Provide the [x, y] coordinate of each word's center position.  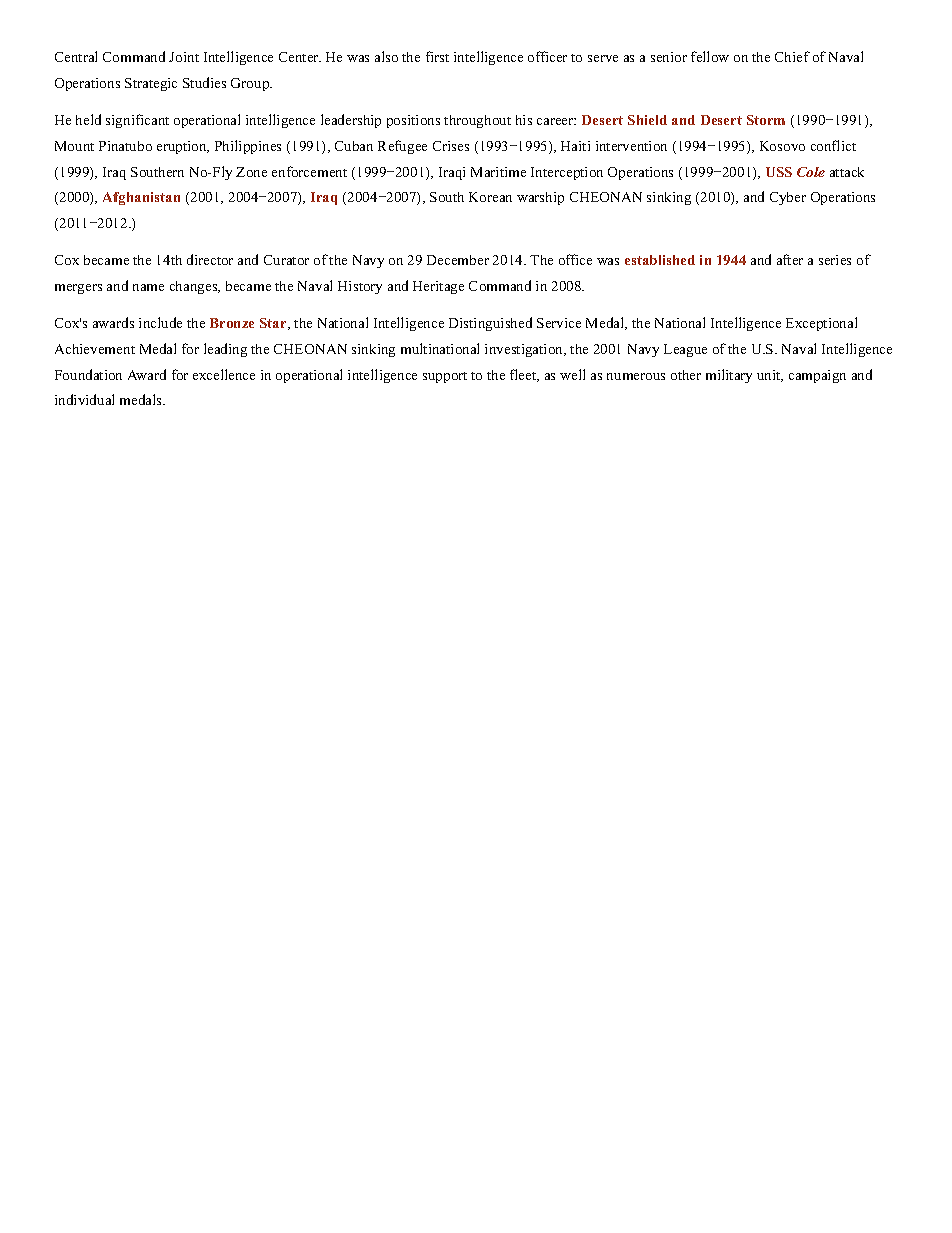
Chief [792, 56]
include [160, 322]
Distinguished [490, 324]
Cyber [788, 198]
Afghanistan [141, 198]
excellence [224, 374]
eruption [183, 147]
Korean [490, 197]
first [437, 56]
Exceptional [821, 324]
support [445, 377]
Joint [184, 57]
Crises [451, 146]
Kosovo [782, 146]
